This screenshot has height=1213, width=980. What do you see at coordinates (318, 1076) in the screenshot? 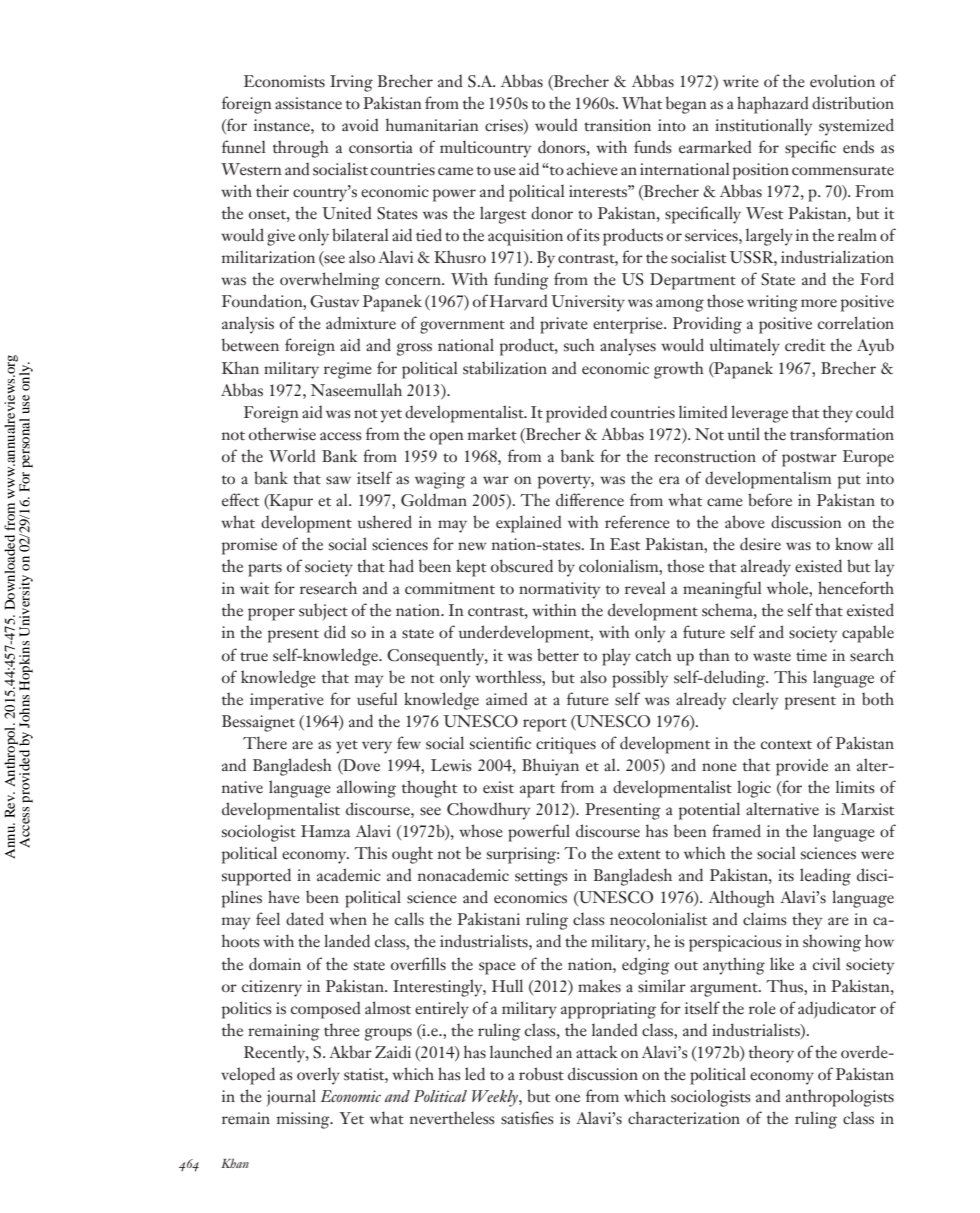
I see `overly` at bounding box center [318, 1076].
